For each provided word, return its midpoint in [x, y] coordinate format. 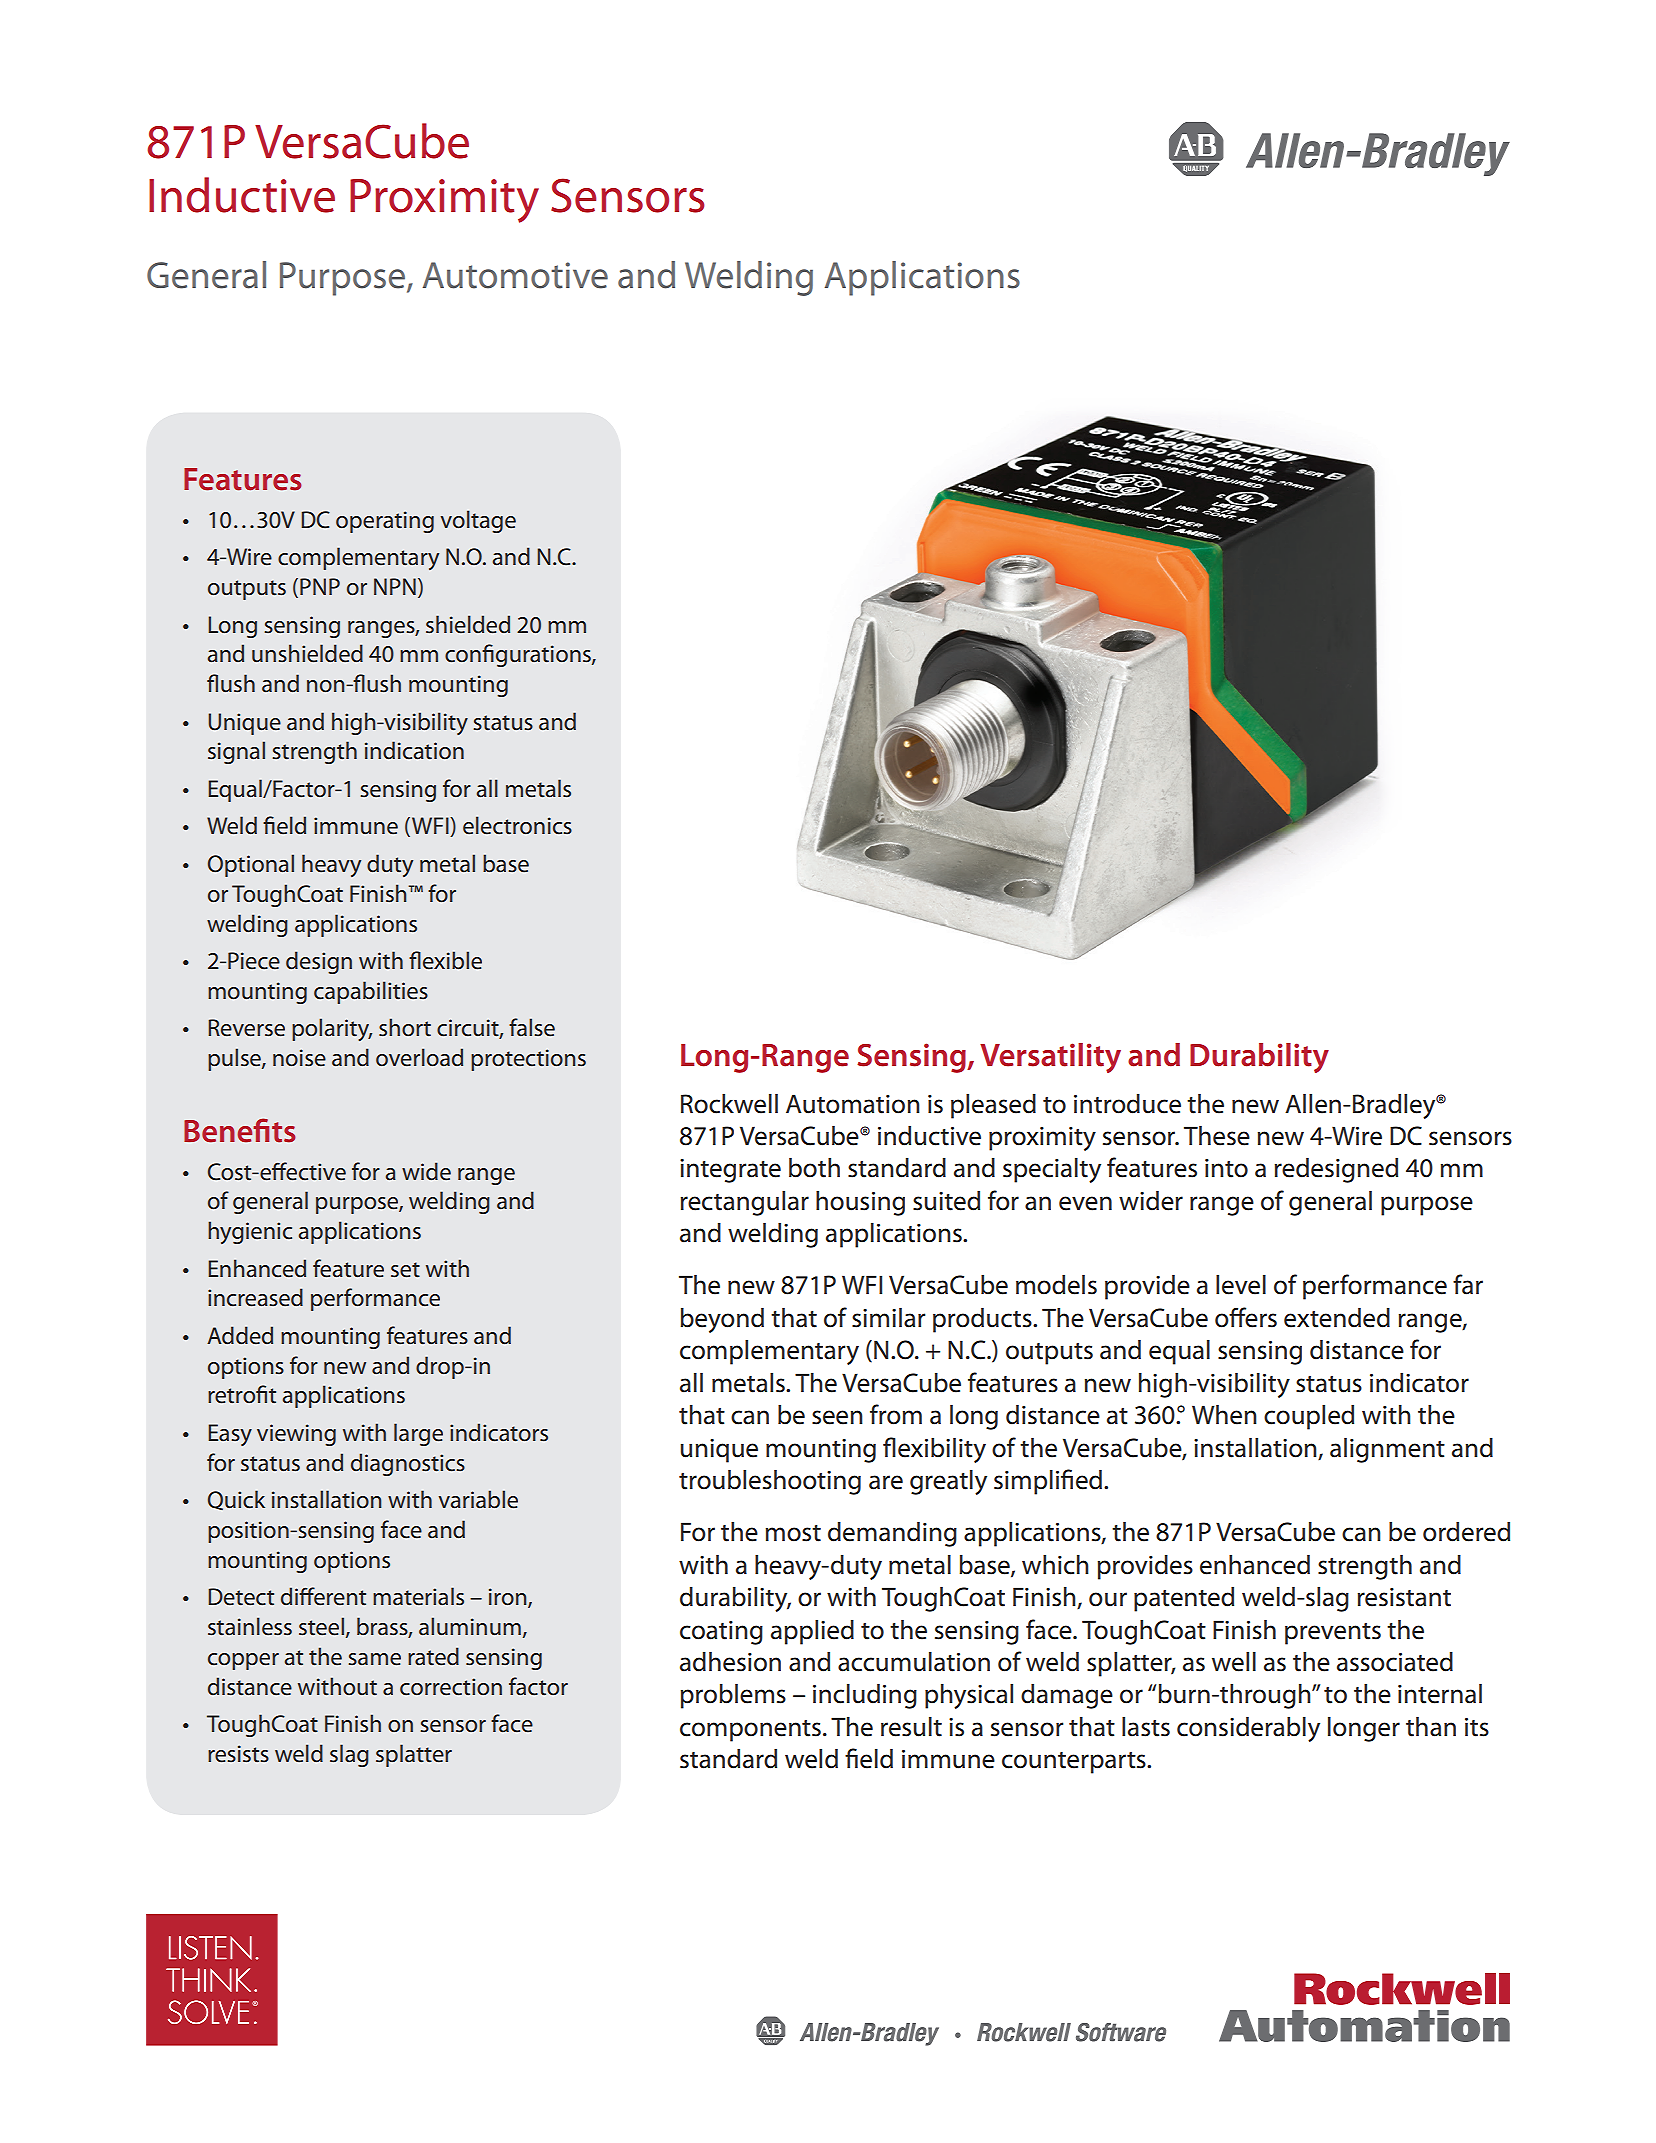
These [1217, 1135]
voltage [478, 521]
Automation [853, 1104]
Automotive [515, 275]
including [865, 1696]
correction [451, 1687]
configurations [519, 655]
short [405, 1027]
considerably [1248, 1729]
